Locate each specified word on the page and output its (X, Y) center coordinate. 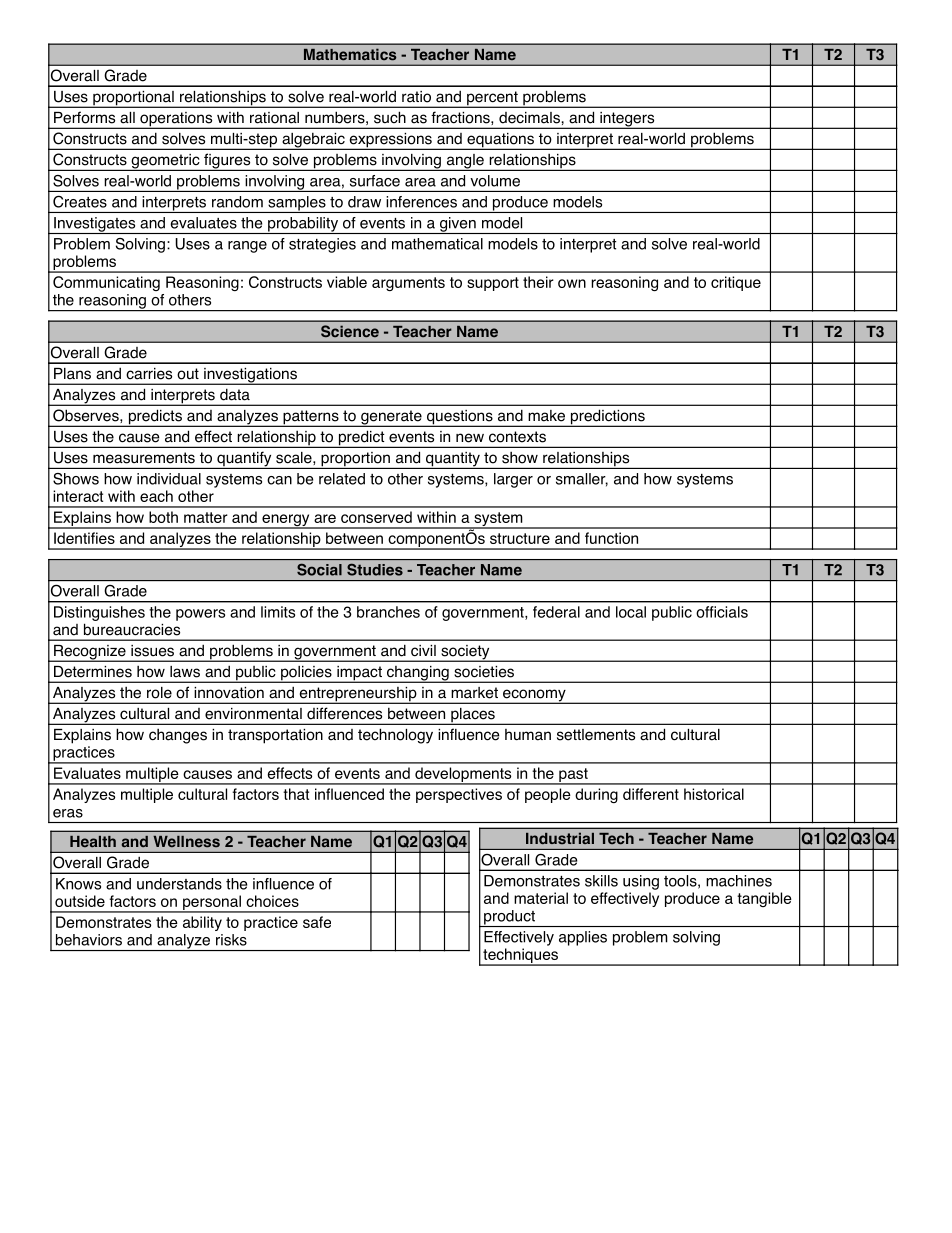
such (390, 117)
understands (179, 884)
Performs (84, 117)
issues (152, 650)
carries (149, 373)
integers (627, 120)
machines (739, 881)
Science (350, 331)
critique (736, 283)
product (509, 918)
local (631, 612)
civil (423, 650)
